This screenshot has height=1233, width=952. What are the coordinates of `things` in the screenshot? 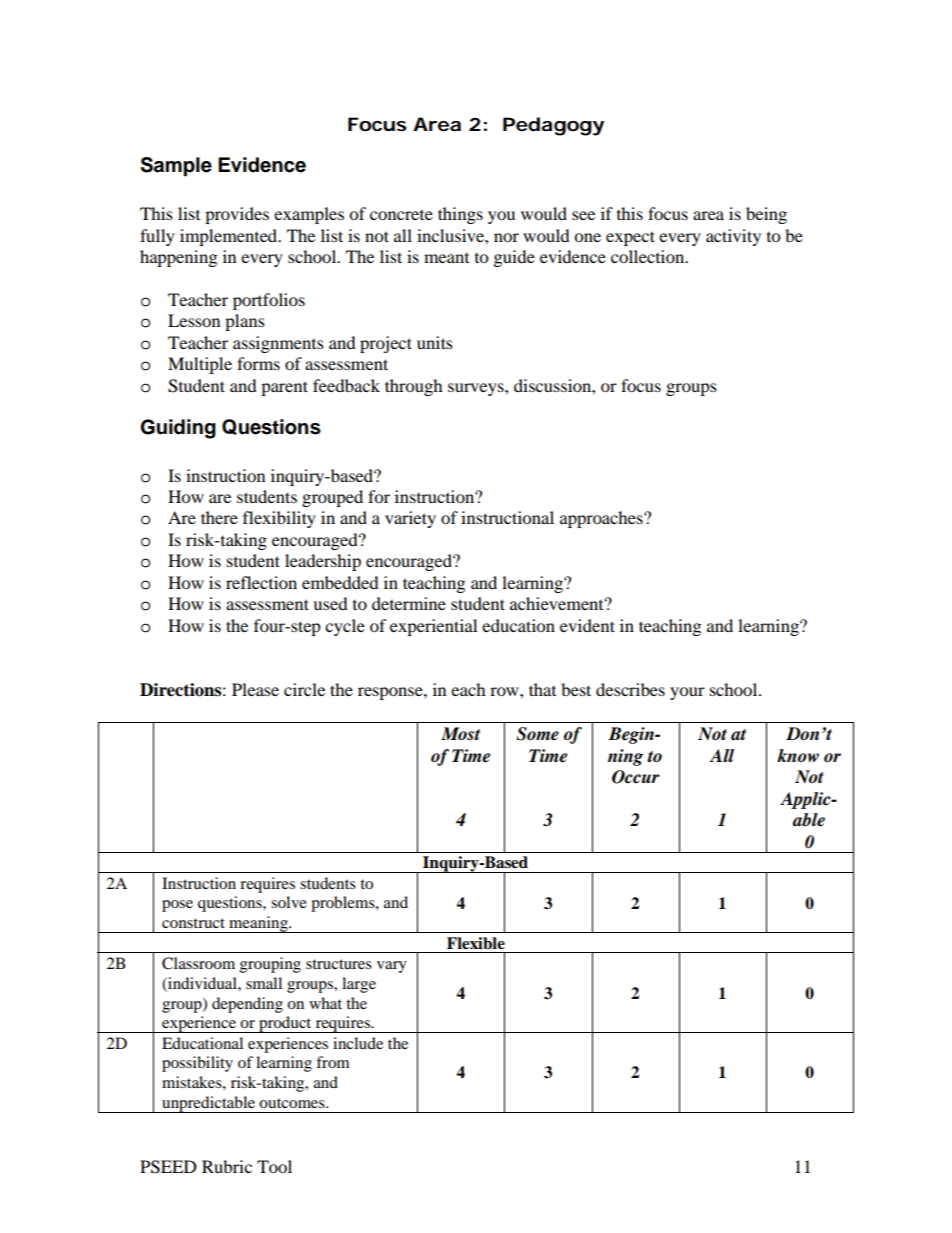 It's located at (460, 215).
